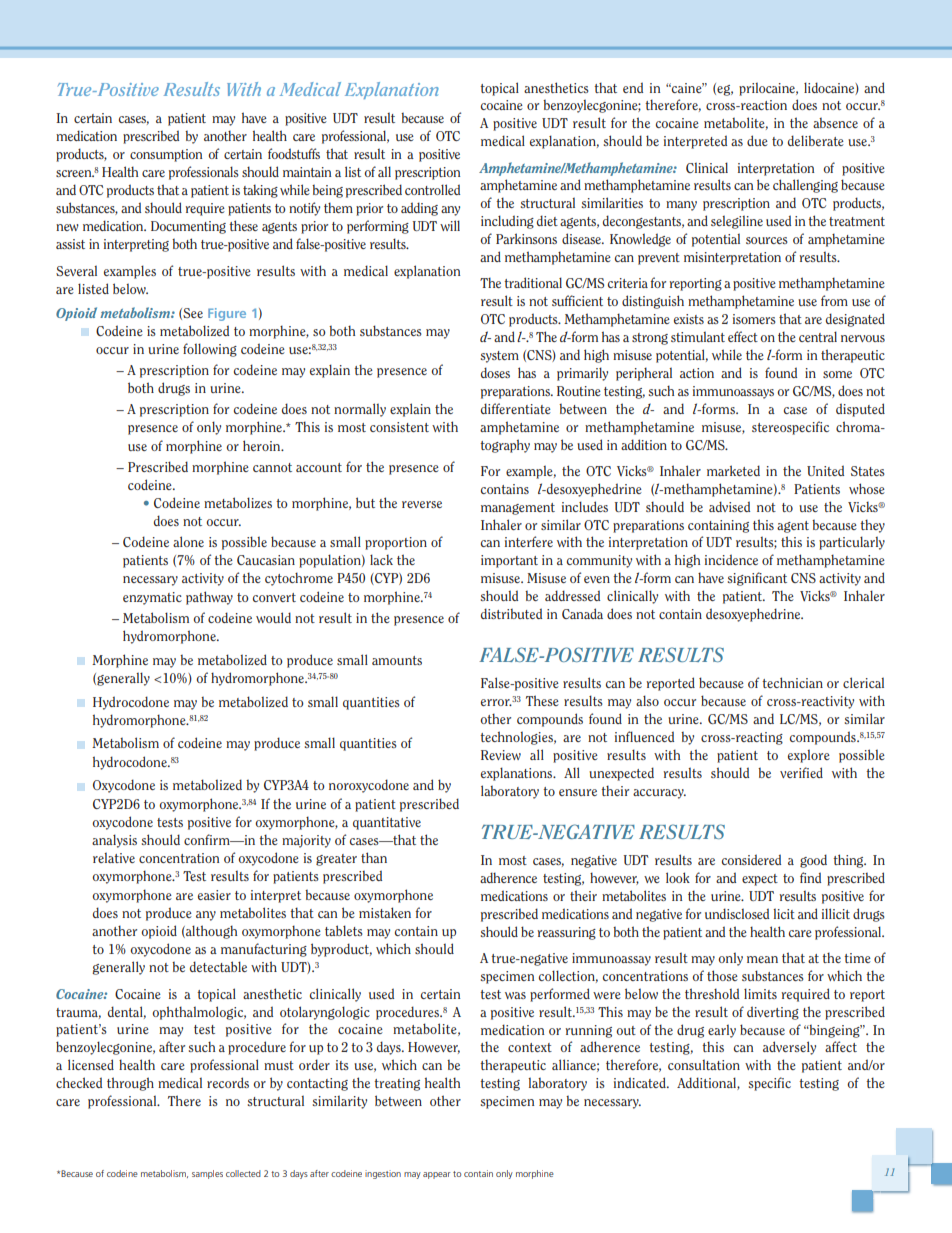  Describe the element at coordinates (743, 336) in the screenshot. I see `effect` at that location.
